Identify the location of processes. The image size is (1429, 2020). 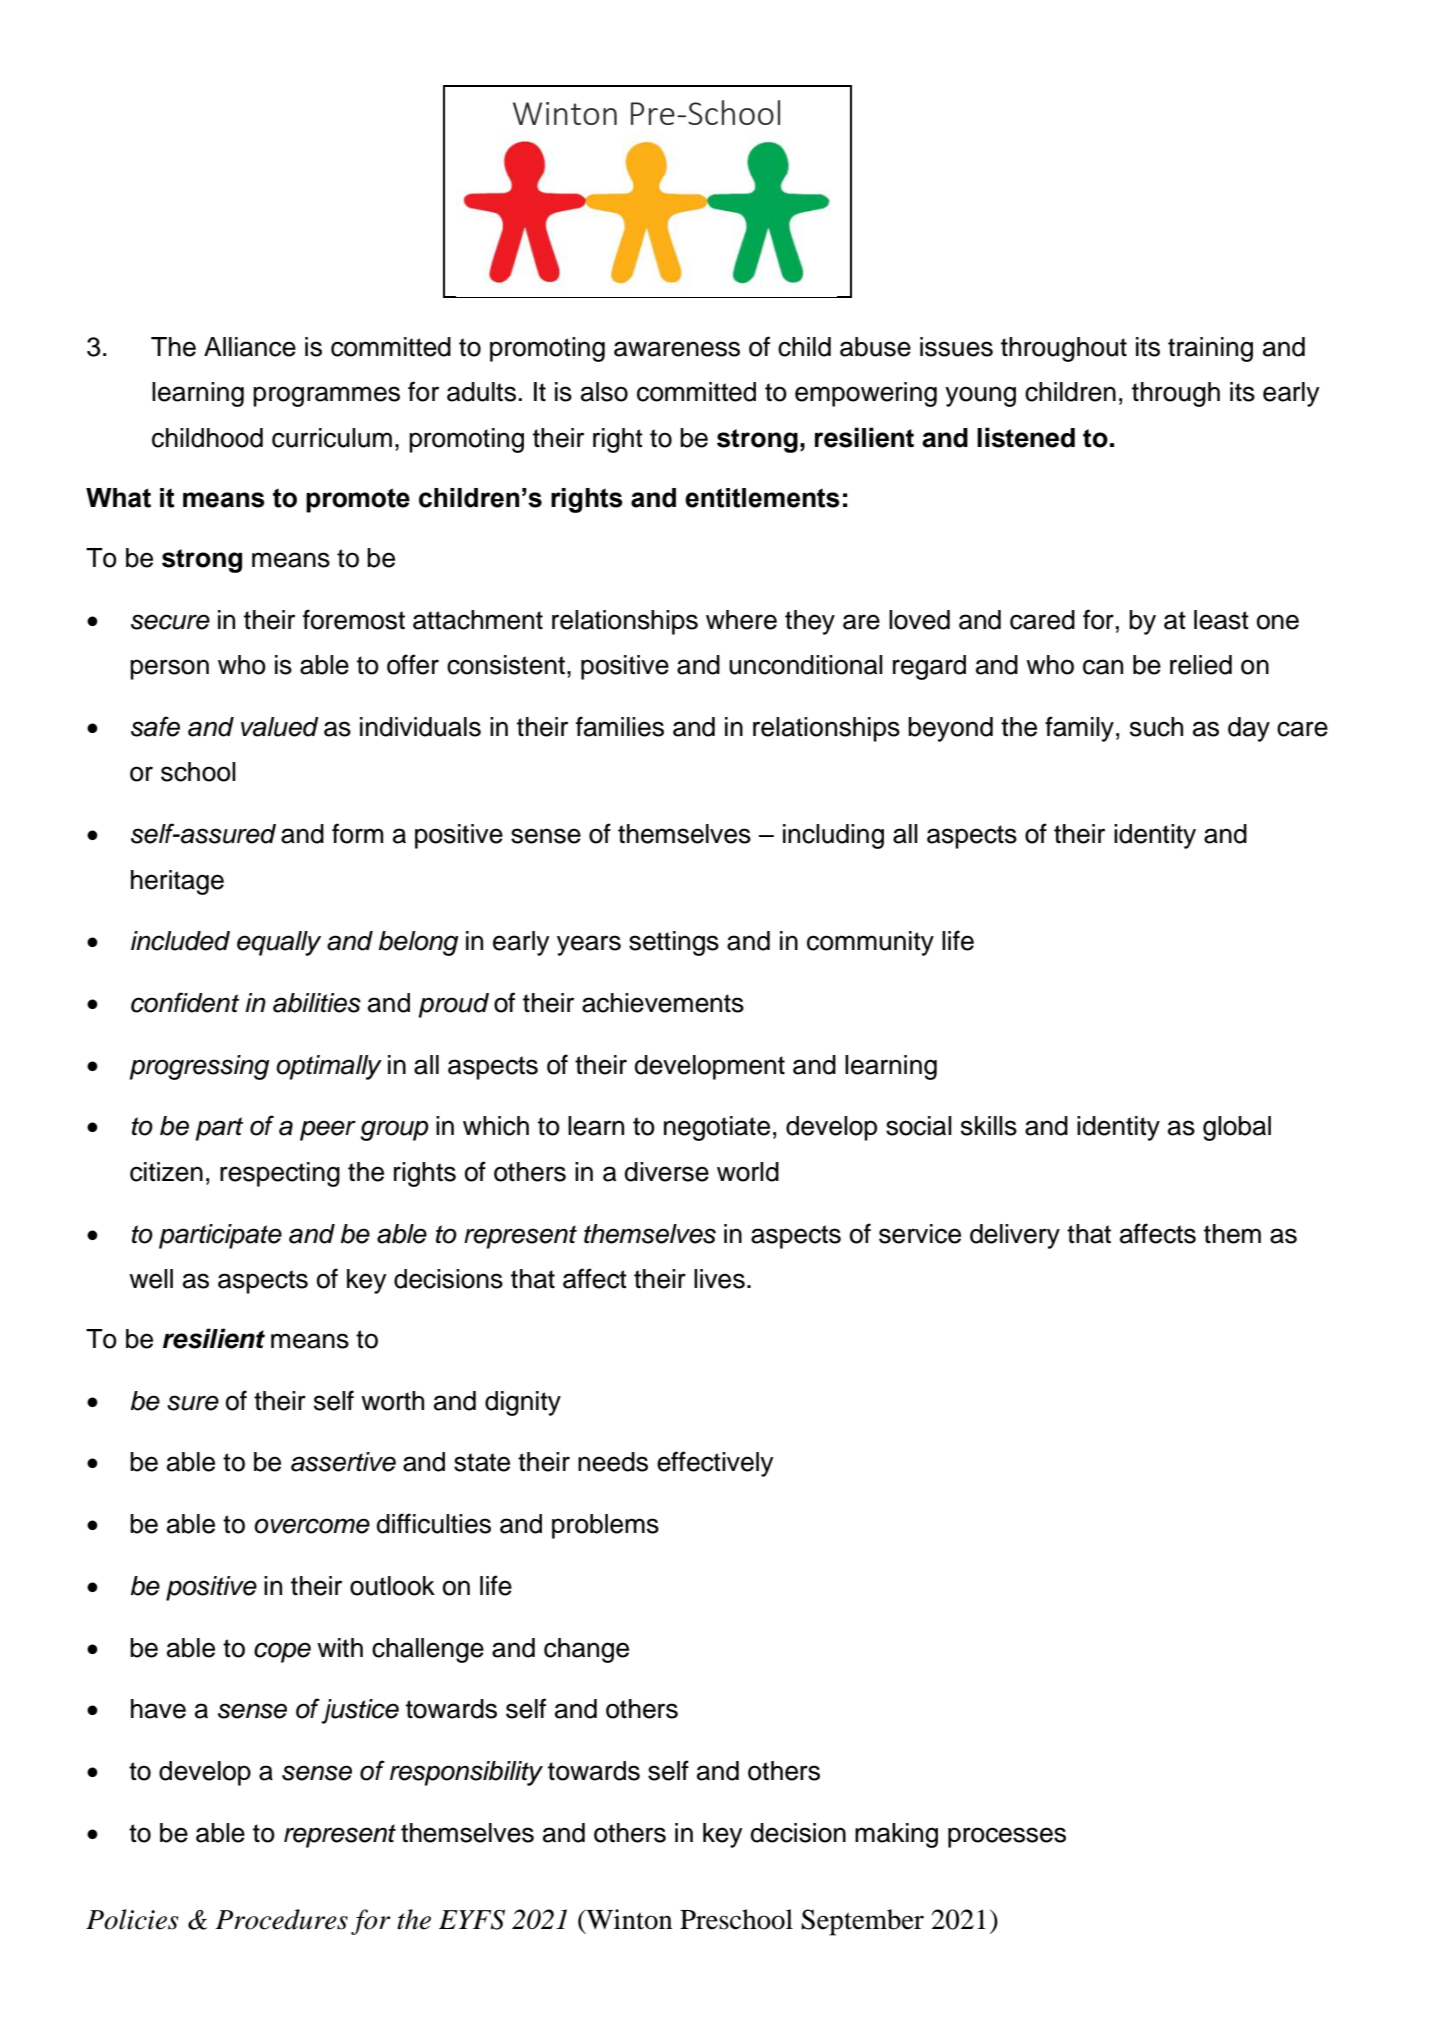
(1007, 1837).
